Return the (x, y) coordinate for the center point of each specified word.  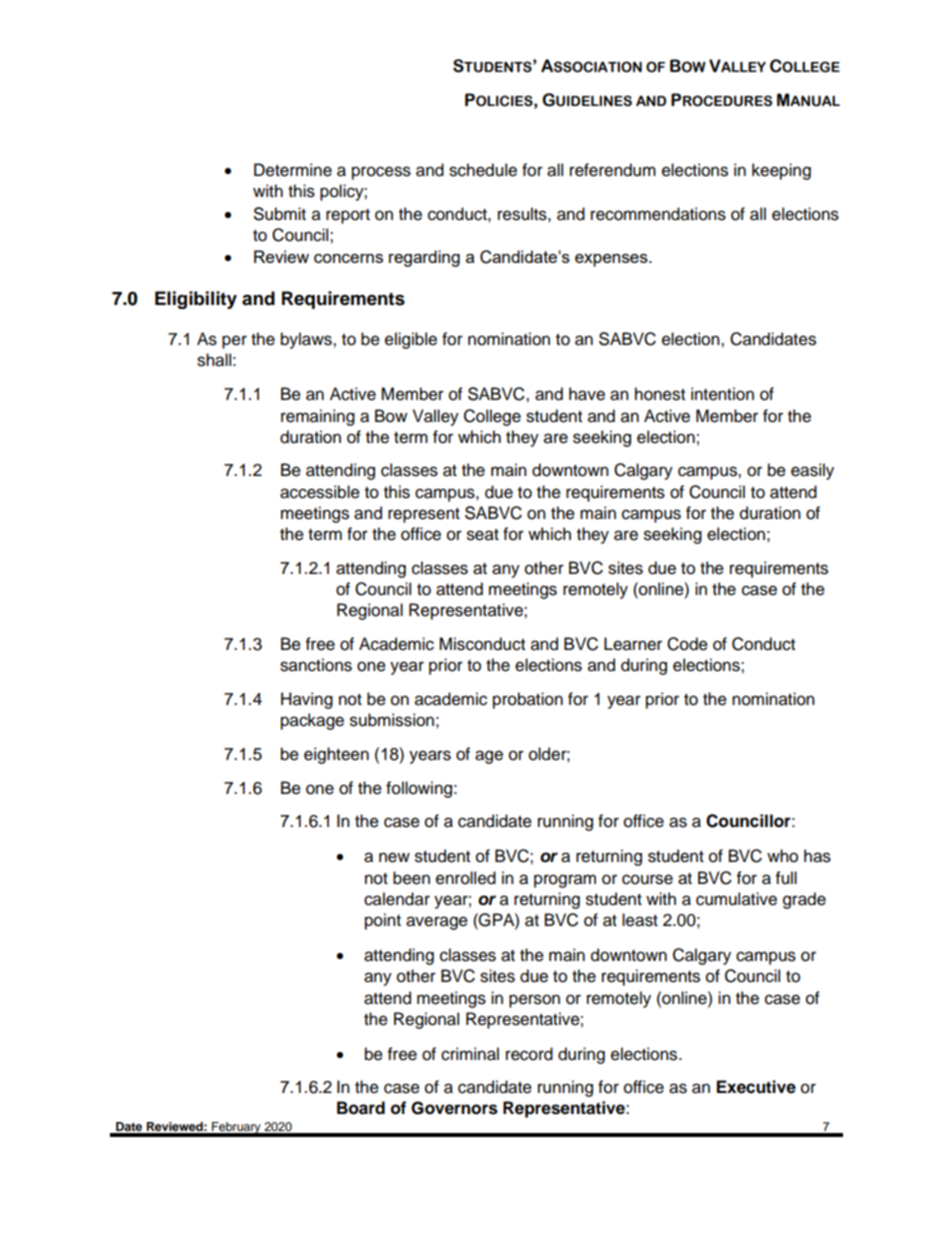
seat (483, 535)
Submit (280, 214)
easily (812, 471)
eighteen (336, 755)
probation (528, 700)
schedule (483, 170)
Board (361, 1108)
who (782, 856)
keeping (781, 171)
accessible (320, 492)
